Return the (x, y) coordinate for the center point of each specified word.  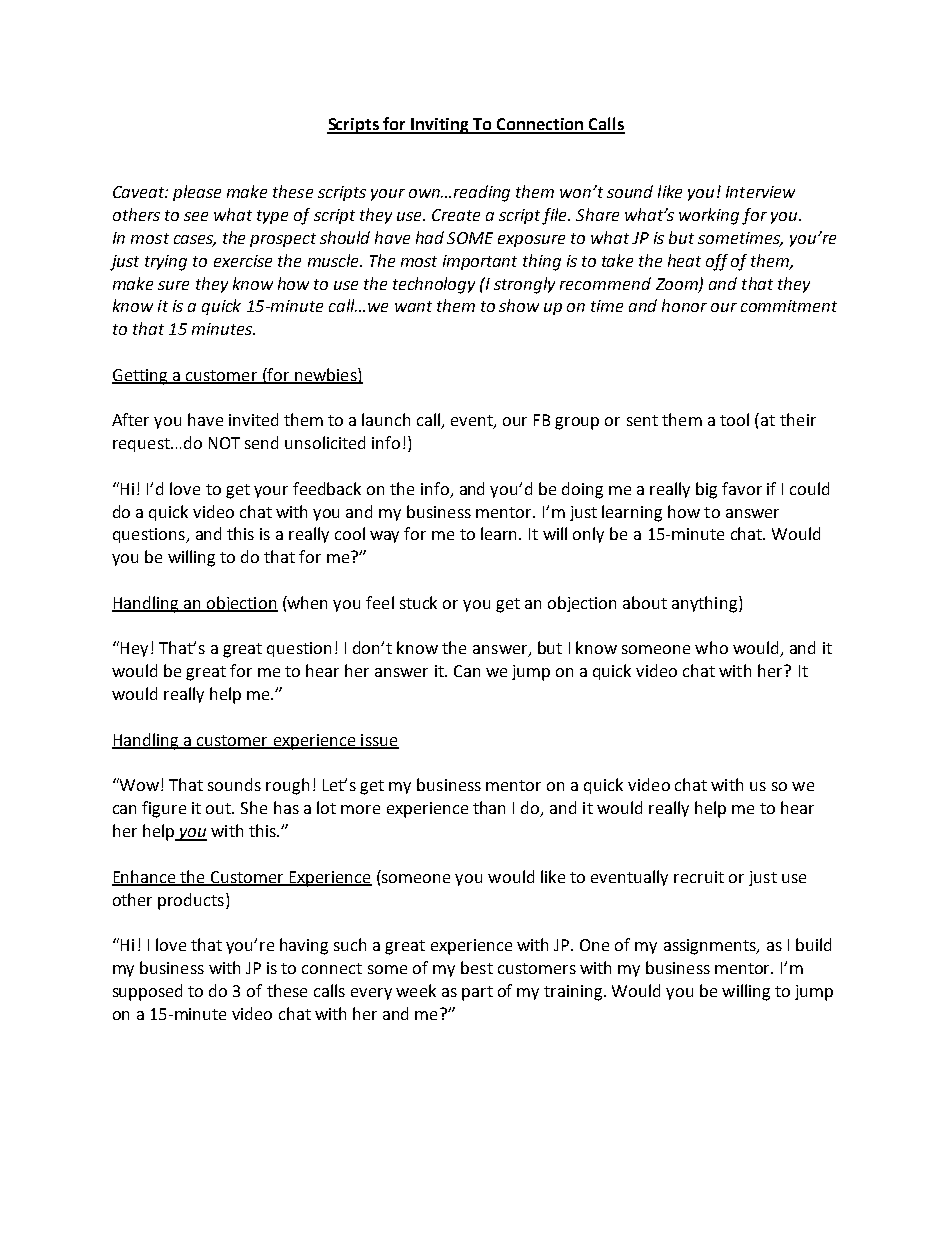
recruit (699, 877)
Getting (141, 377)
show (519, 305)
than (489, 807)
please (197, 193)
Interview (760, 192)
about (645, 602)
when (306, 602)
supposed (147, 992)
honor (684, 305)
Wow (140, 784)
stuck (418, 602)
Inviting (440, 126)
